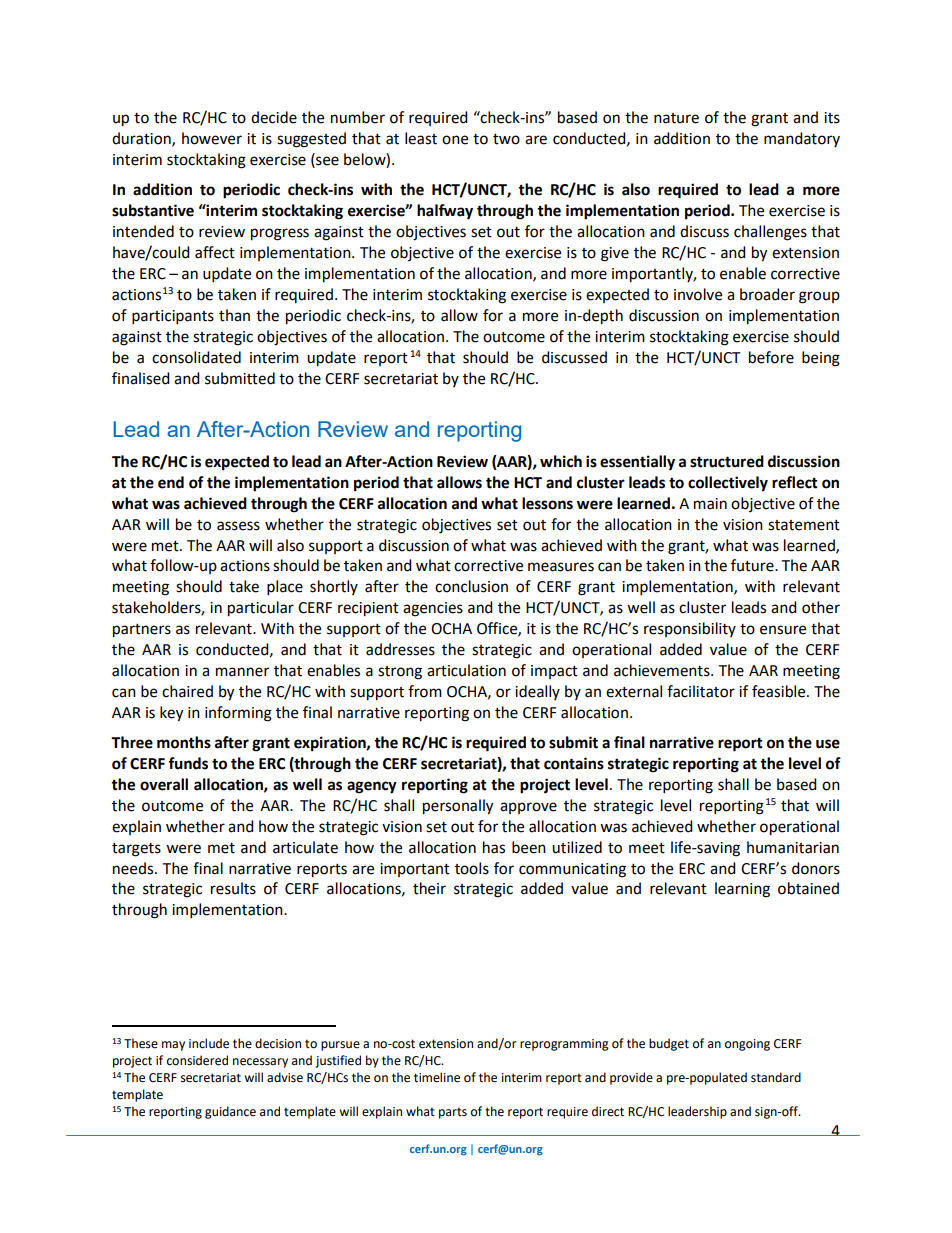 Image resolution: width=952 pixels, height=1233 pixels. I want to click on which, so click(561, 461).
